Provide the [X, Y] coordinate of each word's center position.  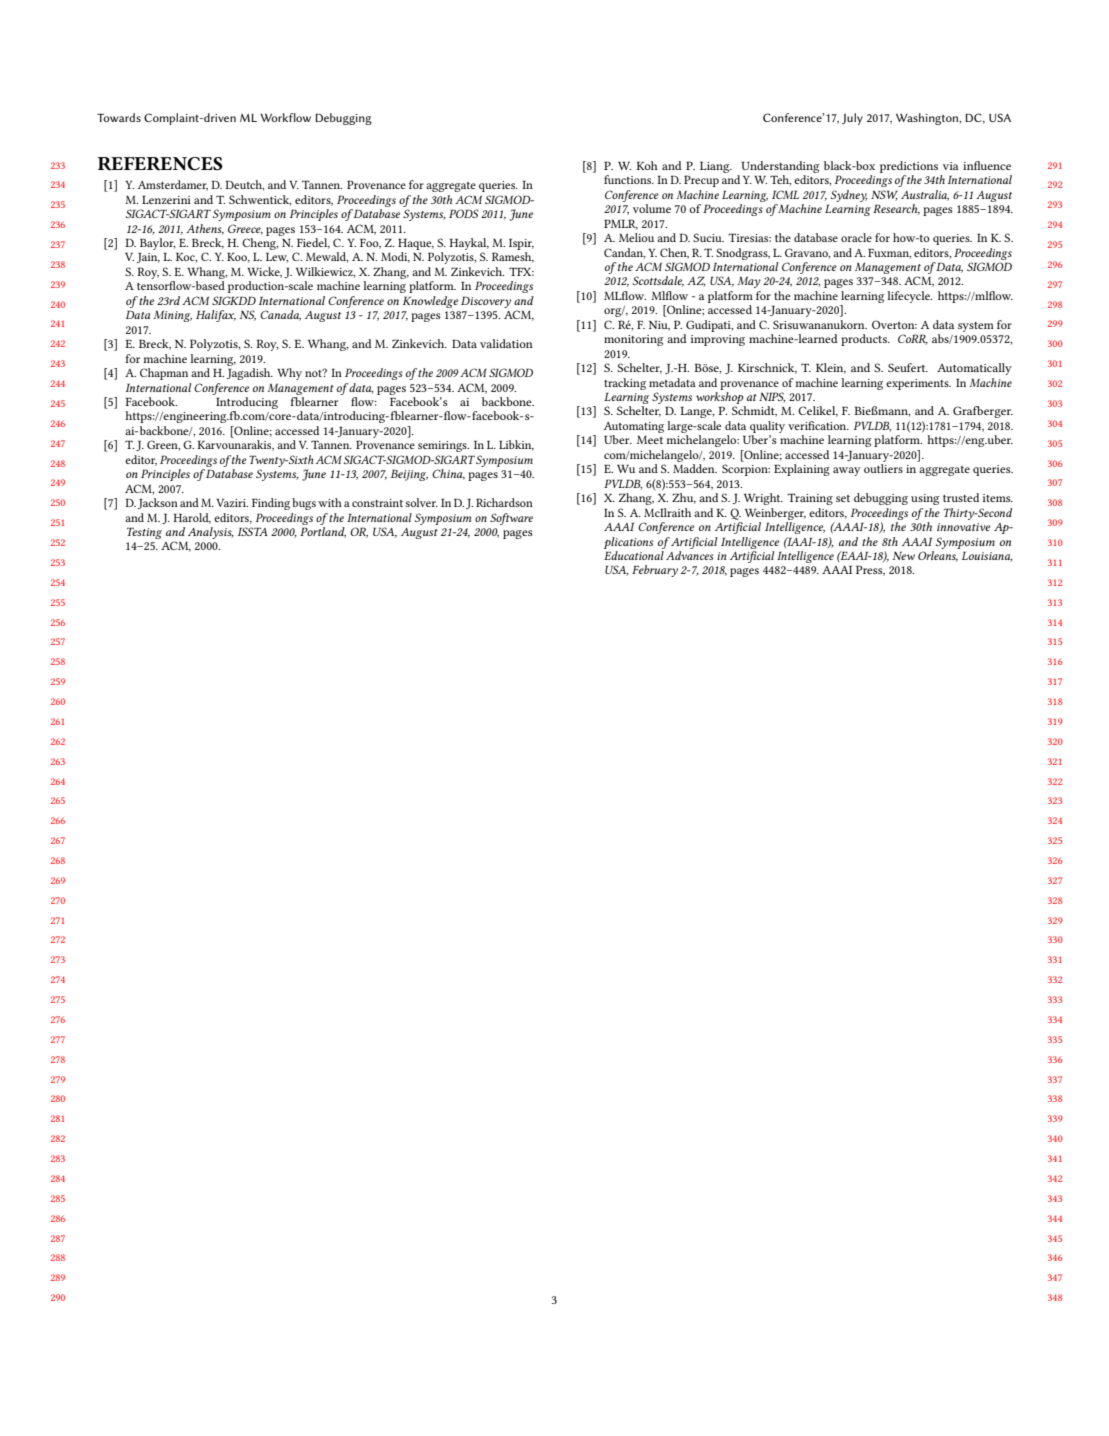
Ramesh [513, 257]
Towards [119, 117]
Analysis [211, 533]
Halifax [216, 316]
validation [506, 343]
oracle [856, 237]
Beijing [409, 475]
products [865, 340]
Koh [647, 165]
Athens [205, 229]
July [852, 119]
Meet [650, 440]
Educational [634, 555]
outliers [883, 468]
